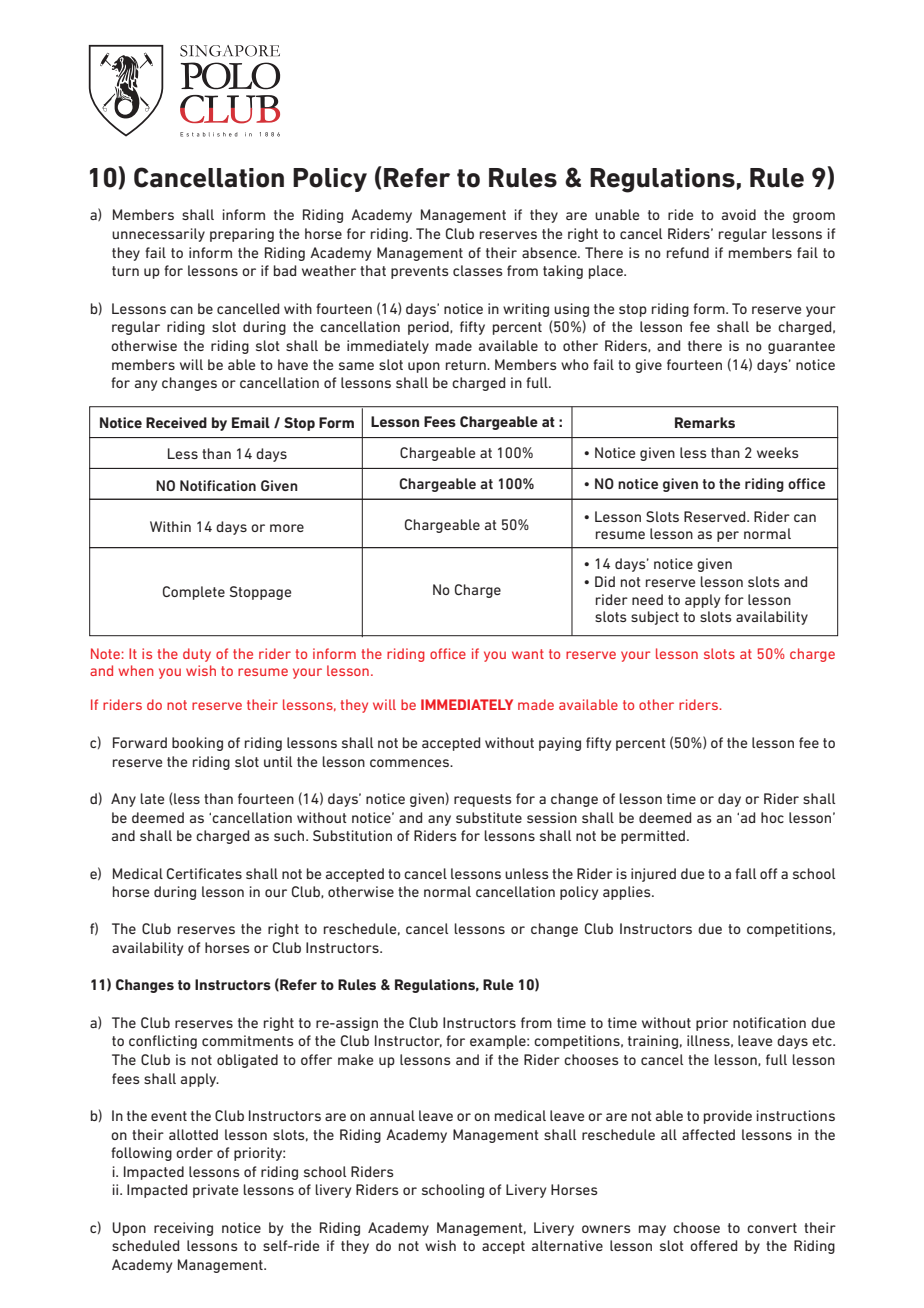 The width and height of the screenshot is (924, 1308). I want to click on classes, so click(478, 270).
